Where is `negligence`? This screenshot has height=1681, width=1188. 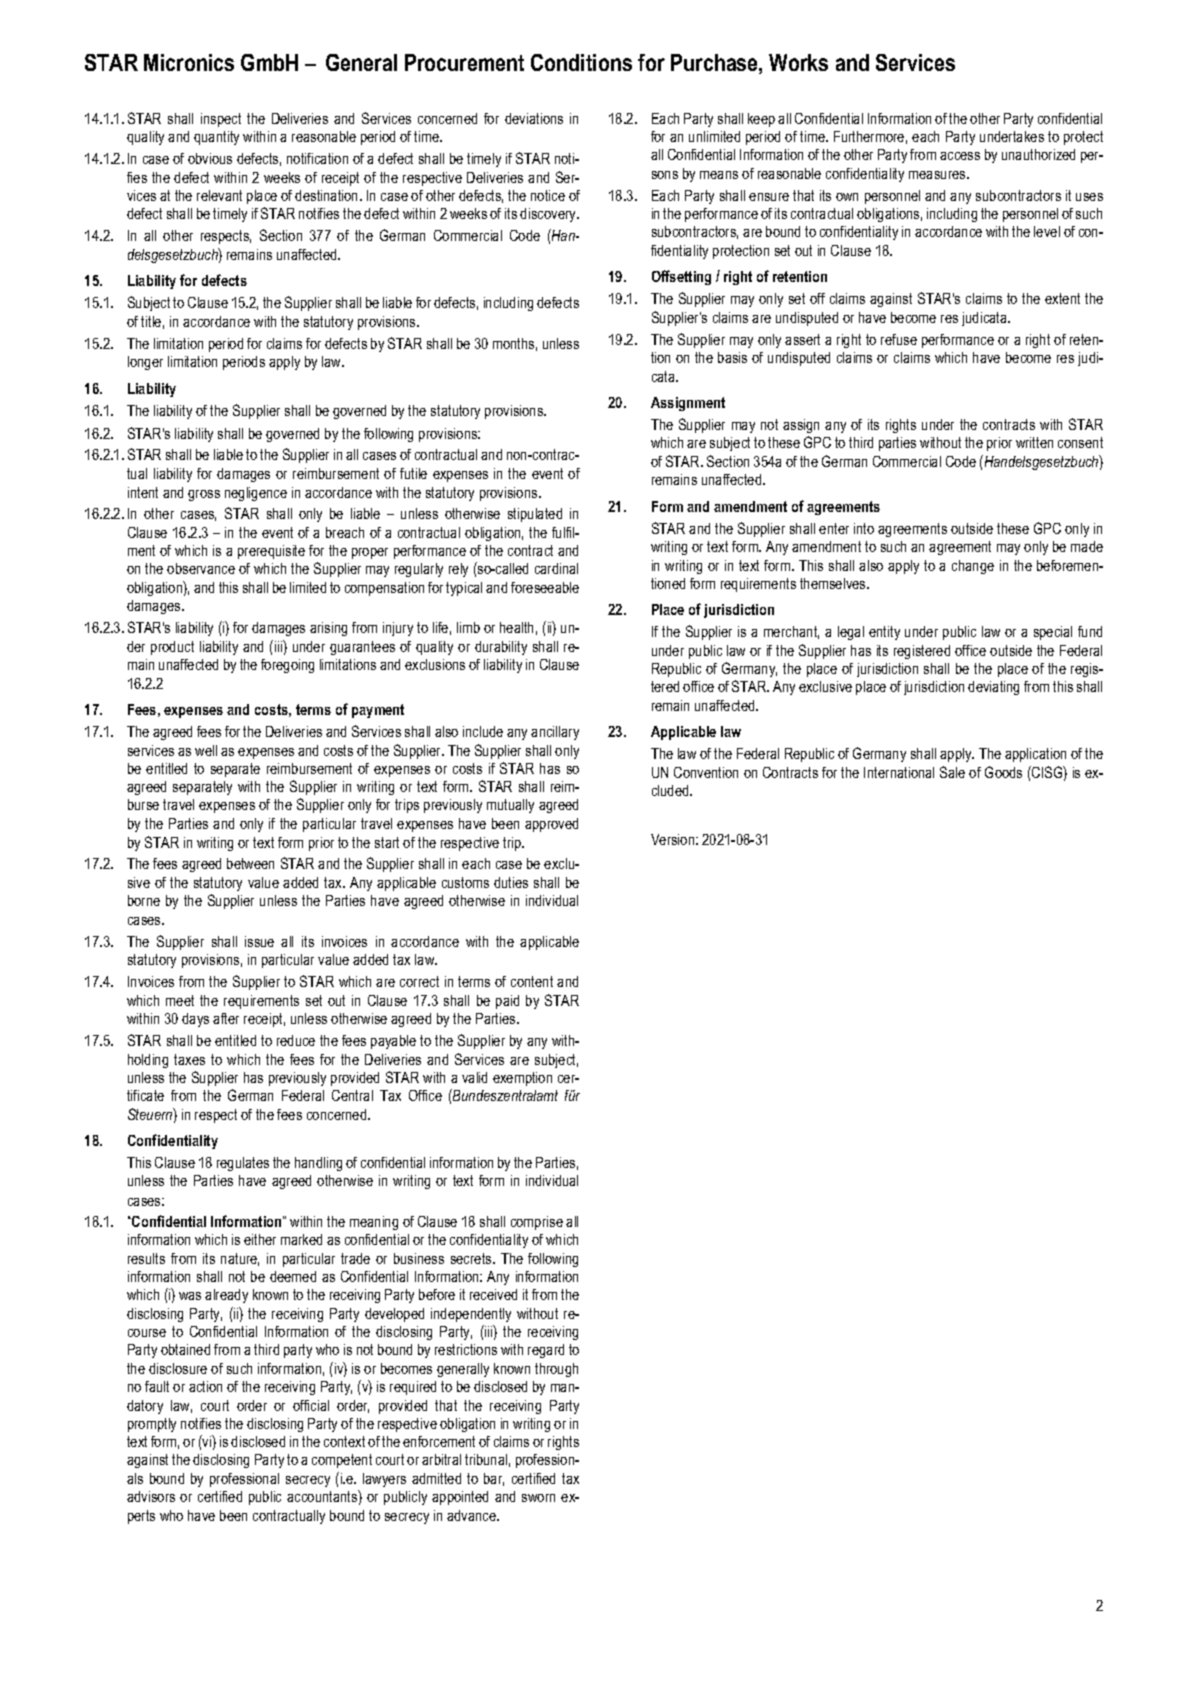 negligence is located at coordinates (256, 494).
